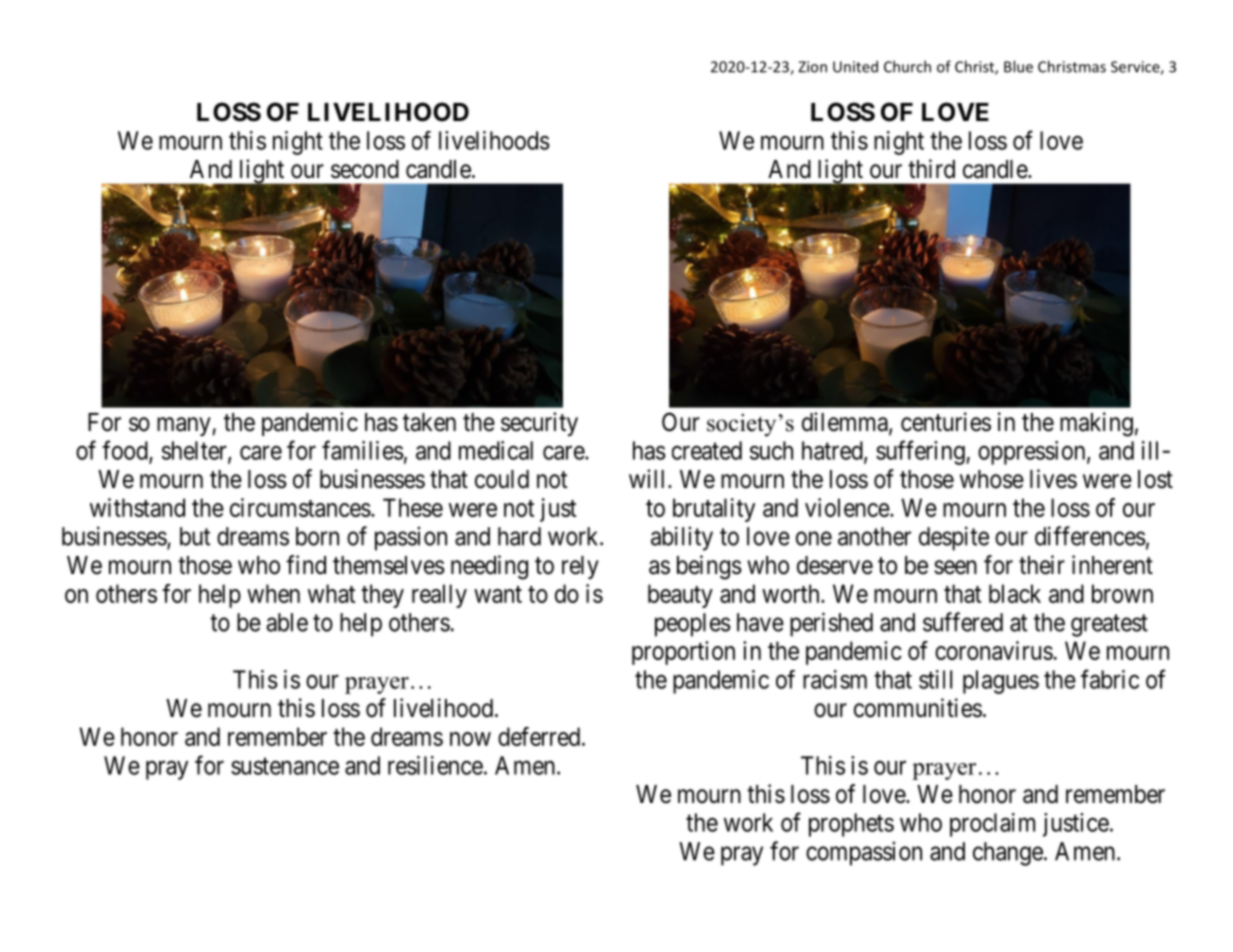  Describe the element at coordinates (285, 766) in the screenshot. I see `sustenance` at that location.
